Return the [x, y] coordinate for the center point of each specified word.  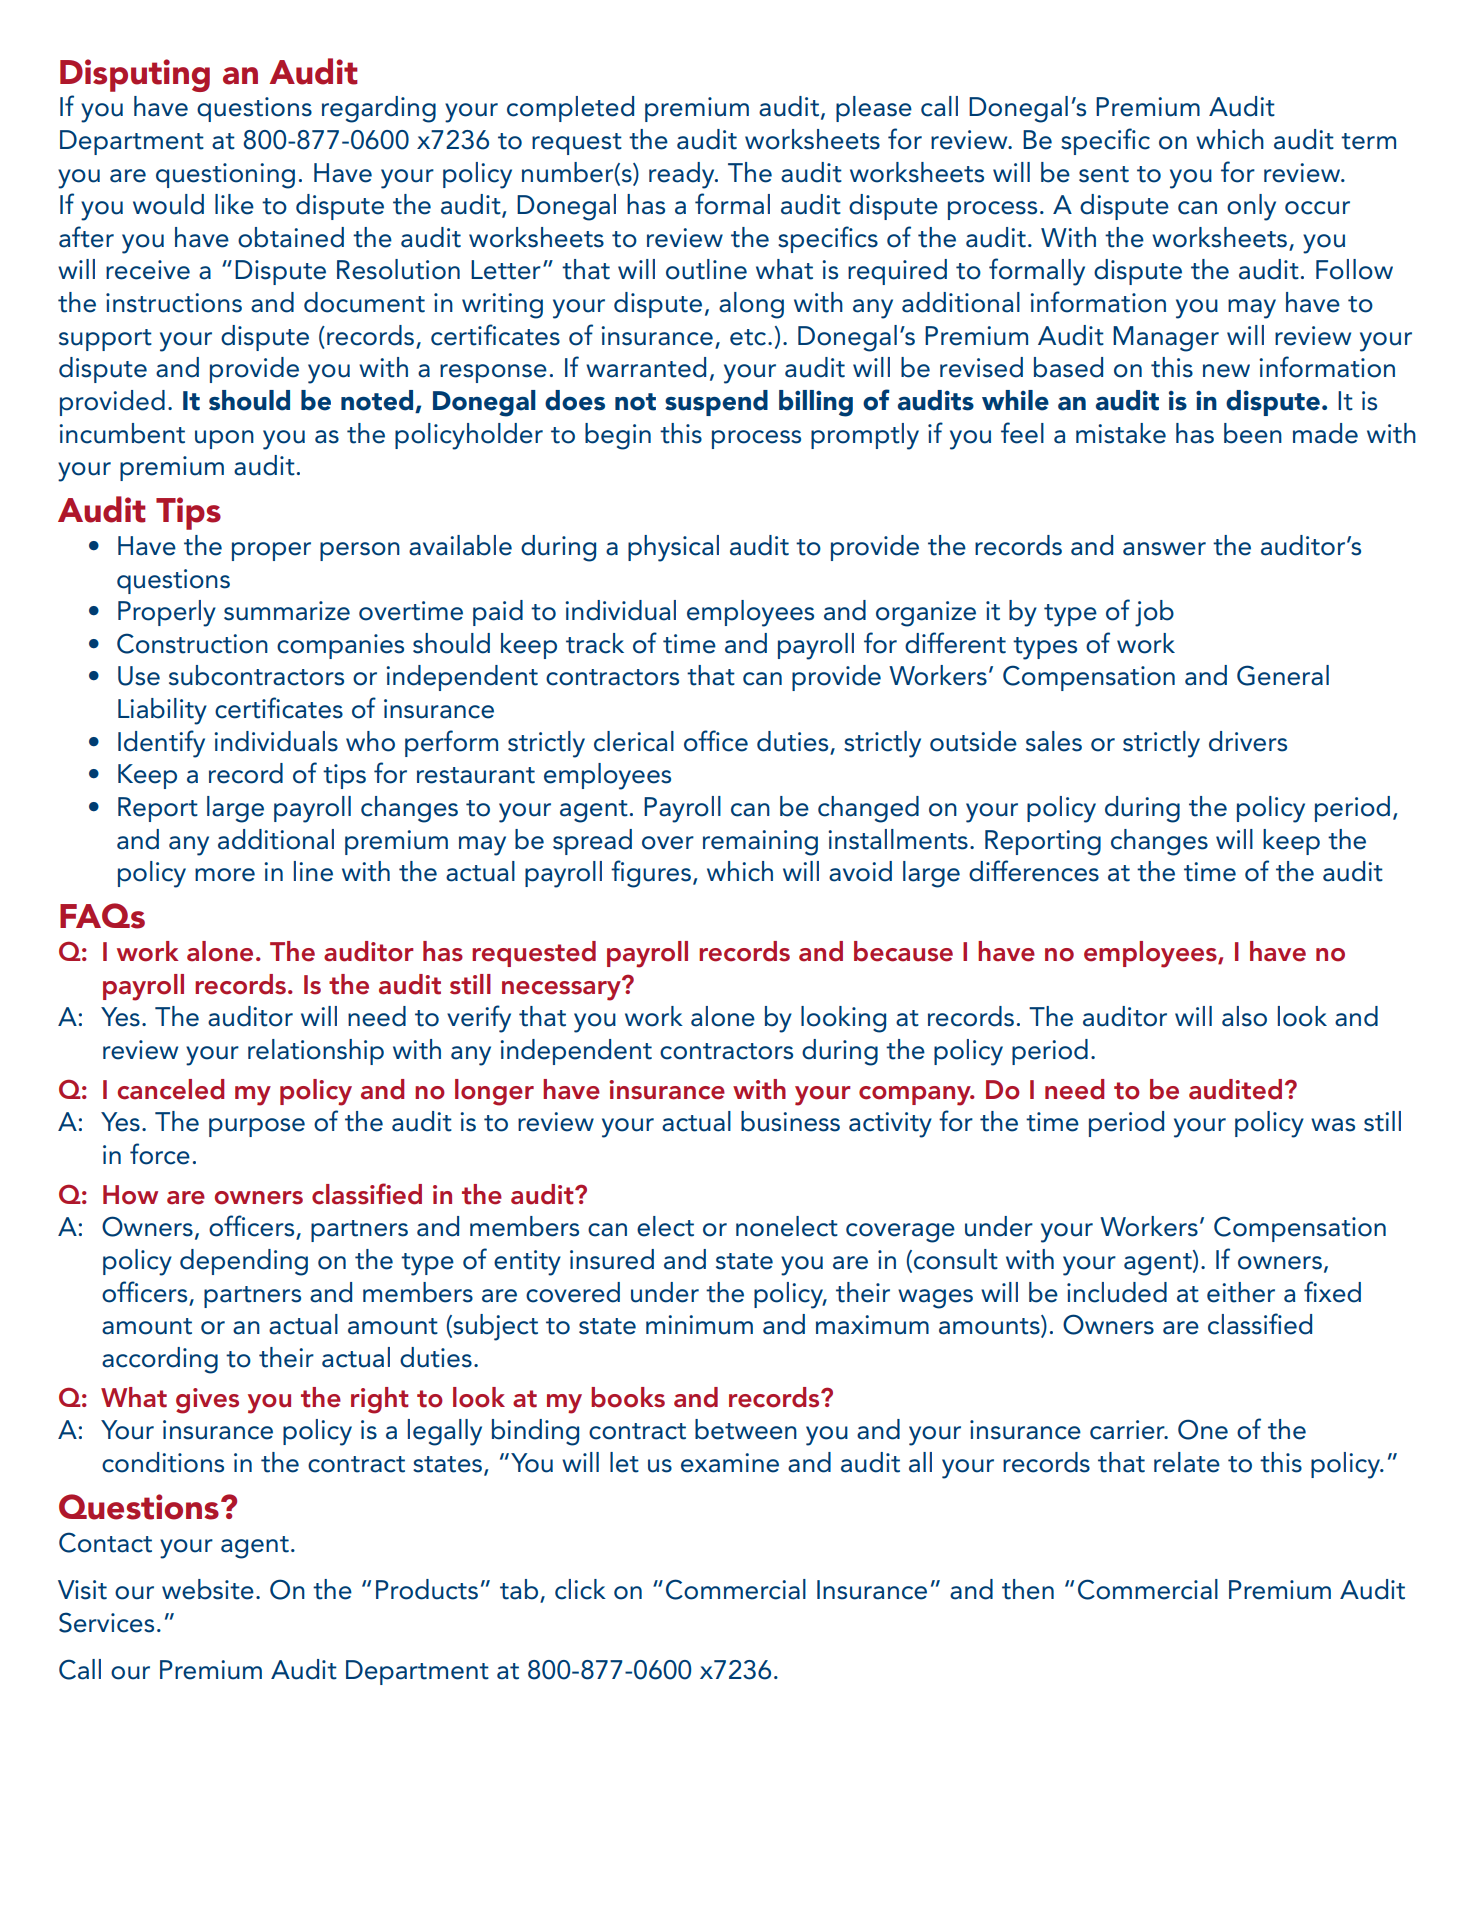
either [1241, 1292]
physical [673, 548]
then [1028, 1589]
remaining [760, 843]
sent [1104, 174]
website [208, 1589]
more [225, 875]
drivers [1248, 741]
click [580, 1589]
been [1253, 433]
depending [244, 1262]
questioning [225, 176]
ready [683, 175]
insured [612, 1259]
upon [224, 439]
